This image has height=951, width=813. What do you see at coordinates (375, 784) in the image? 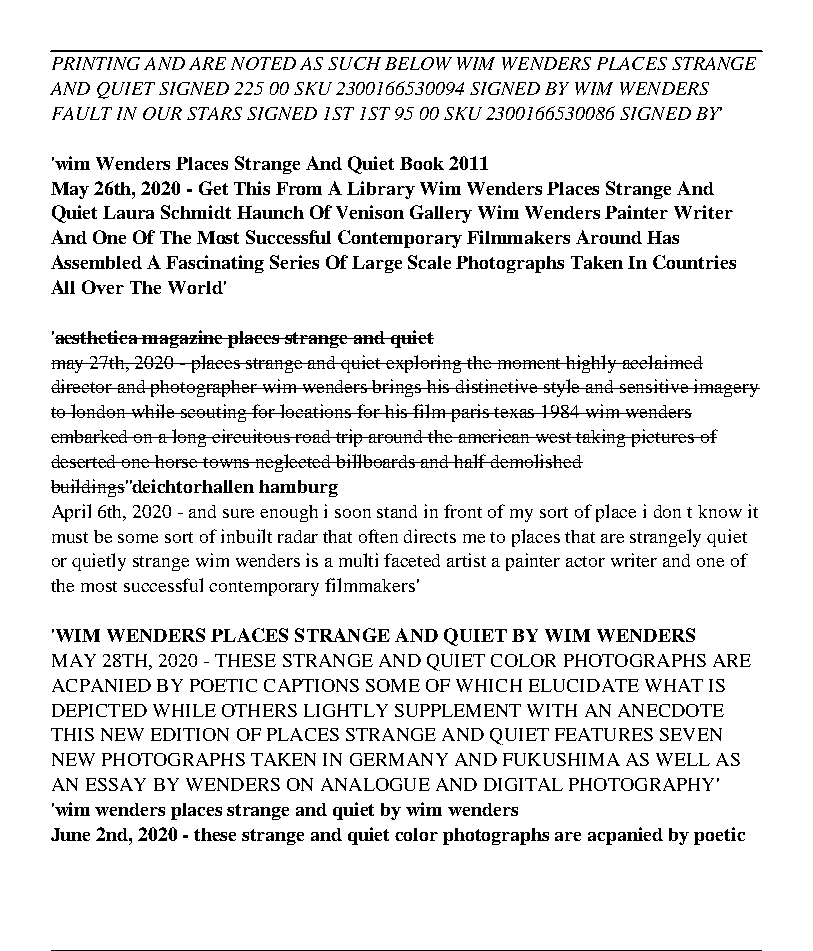
I see `ANALOGUE` at bounding box center [375, 784].
